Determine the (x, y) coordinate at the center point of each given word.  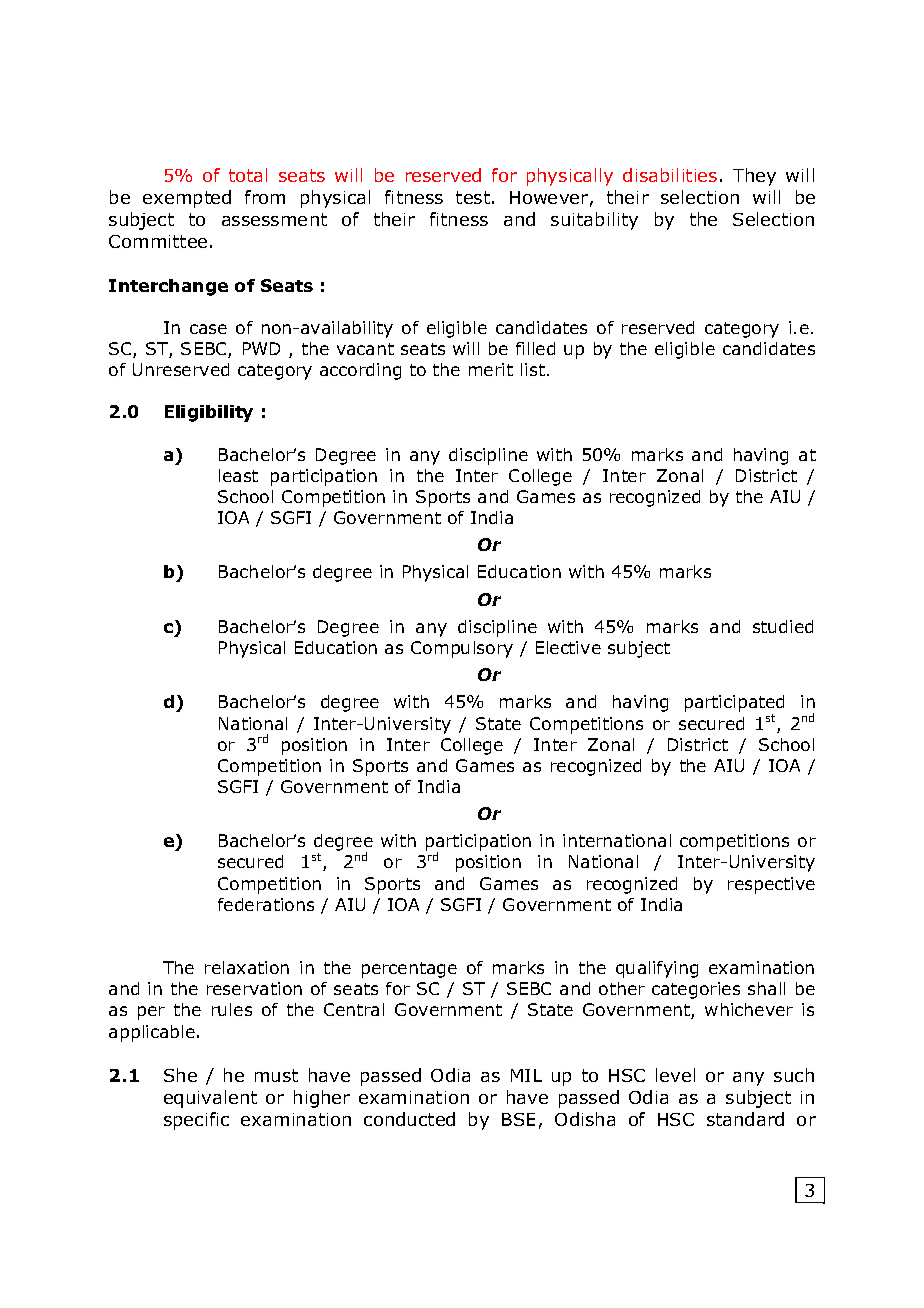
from (265, 197)
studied (783, 626)
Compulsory (462, 649)
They (754, 177)
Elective (568, 647)
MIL (526, 1075)
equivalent (210, 1099)
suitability (594, 221)
